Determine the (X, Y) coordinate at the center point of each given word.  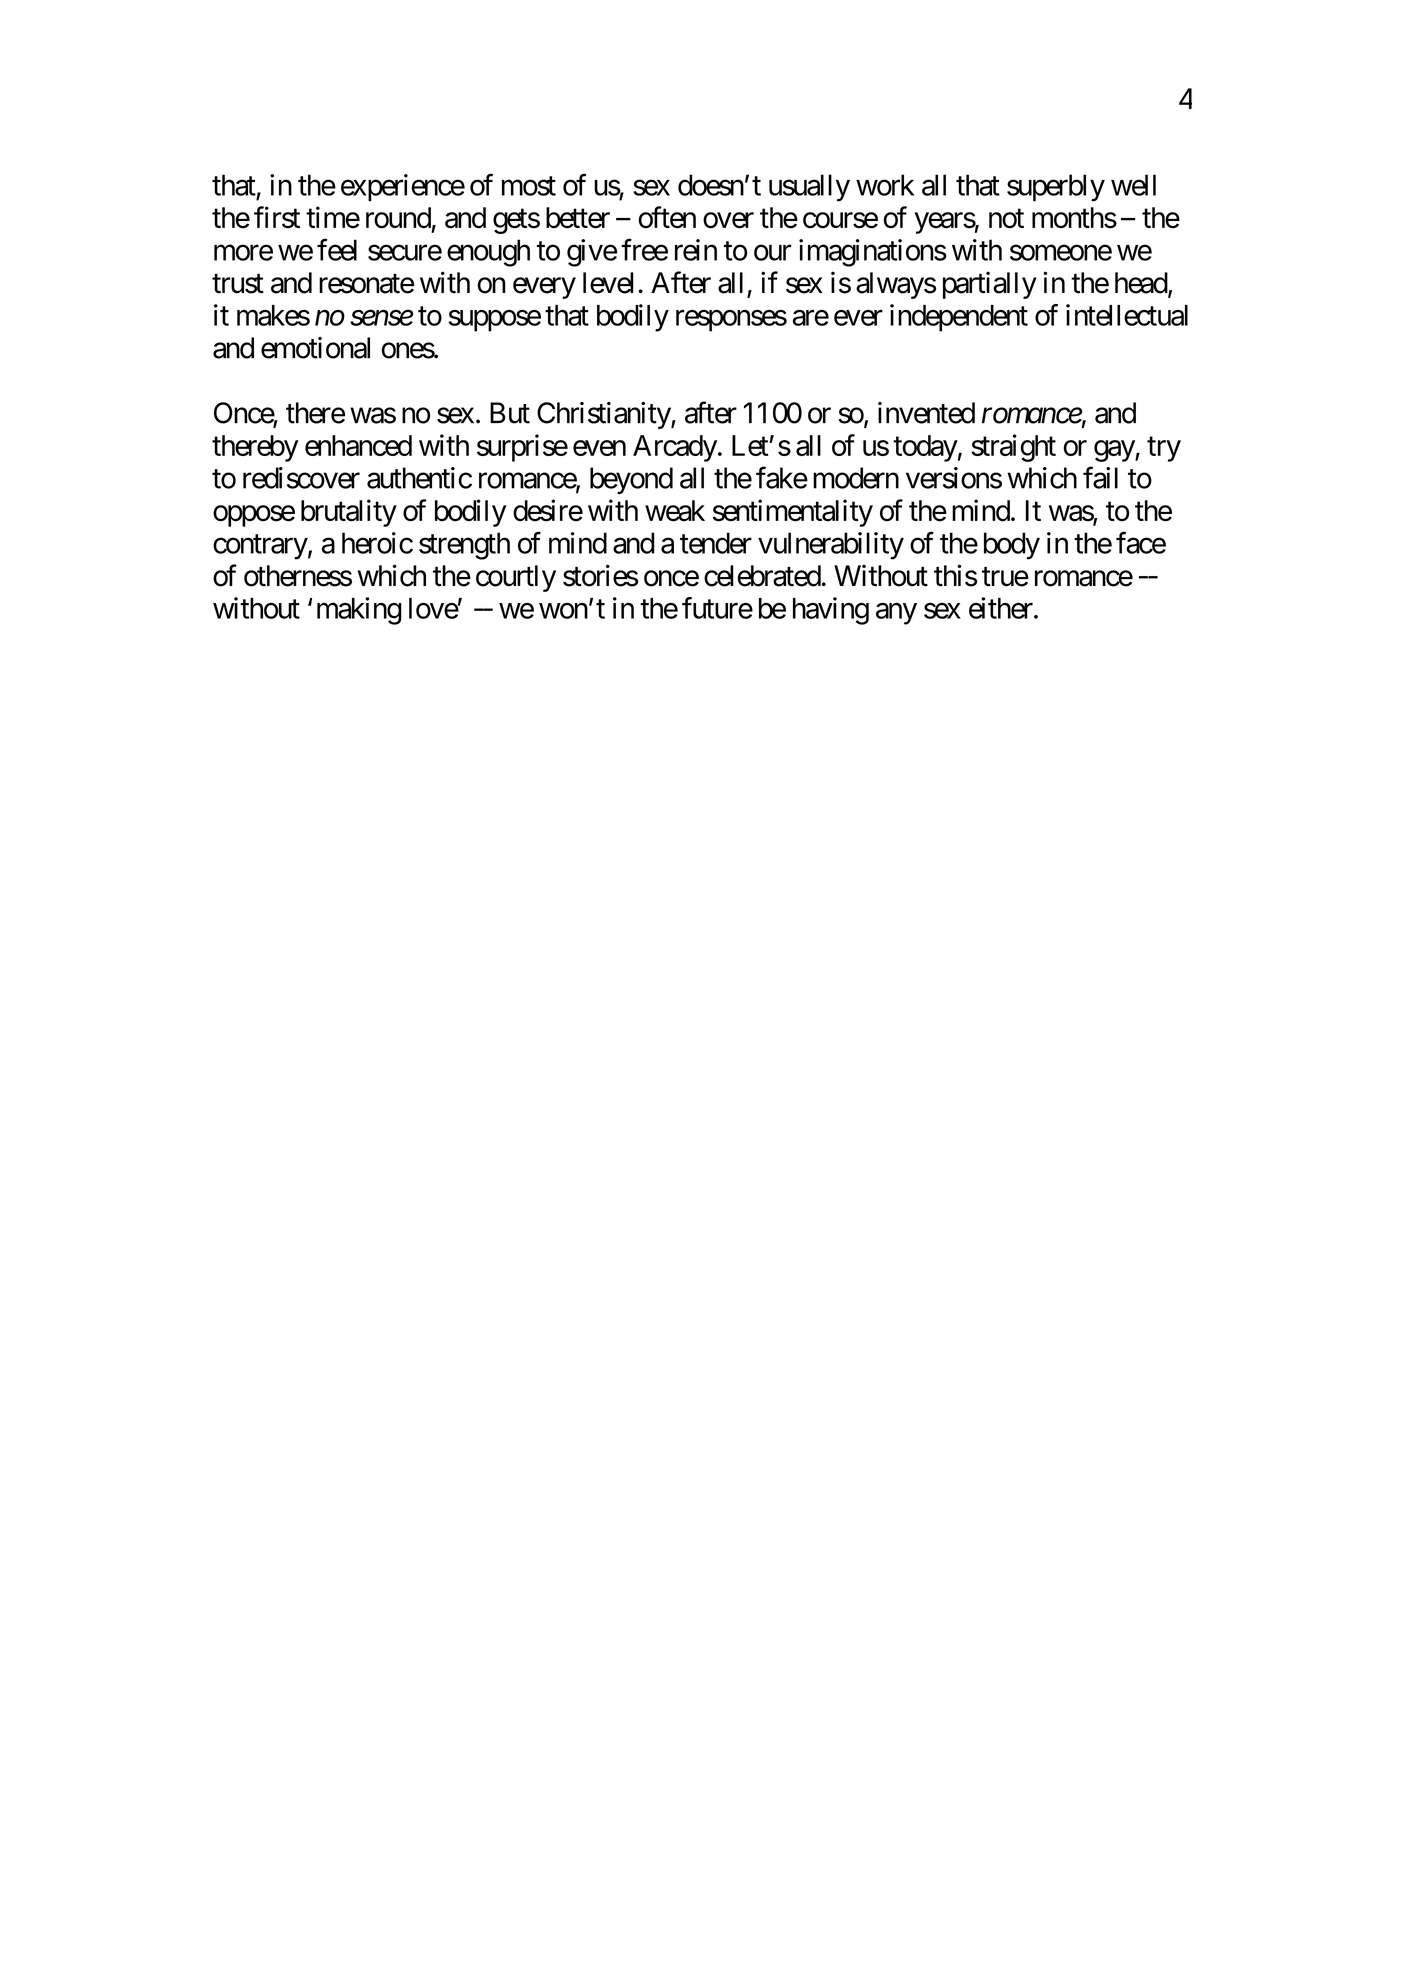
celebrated (762, 576)
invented (926, 413)
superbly (1056, 188)
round (398, 218)
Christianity (604, 415)
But (510, 413)
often (667, 217)
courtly (516, 578)
